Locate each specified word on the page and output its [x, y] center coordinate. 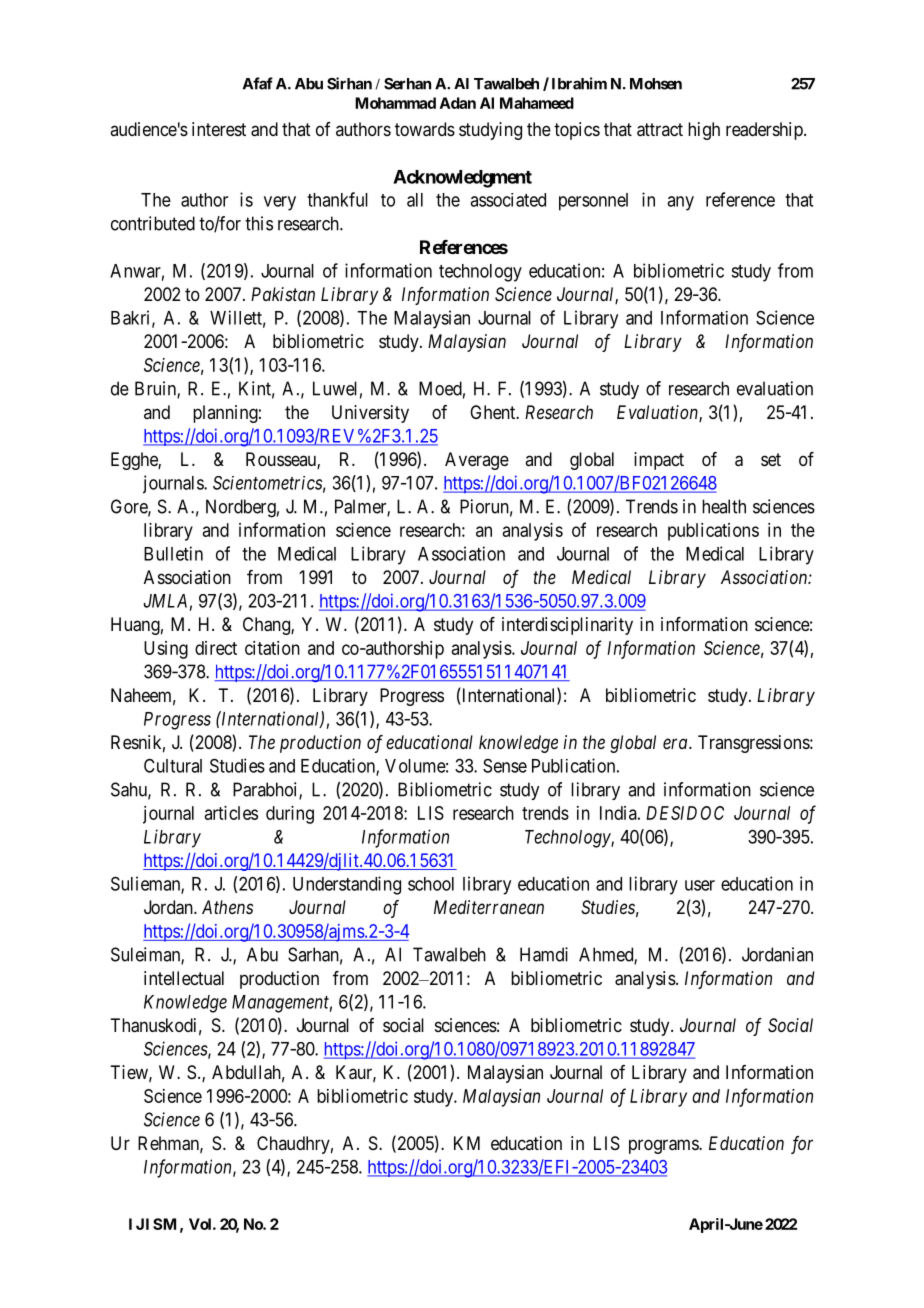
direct [216, 648]
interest [219, 129]
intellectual [184, 978]
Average [477, 461]
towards [425, 129]
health [724, 506]
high [704, 131]
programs [664, 1146]
